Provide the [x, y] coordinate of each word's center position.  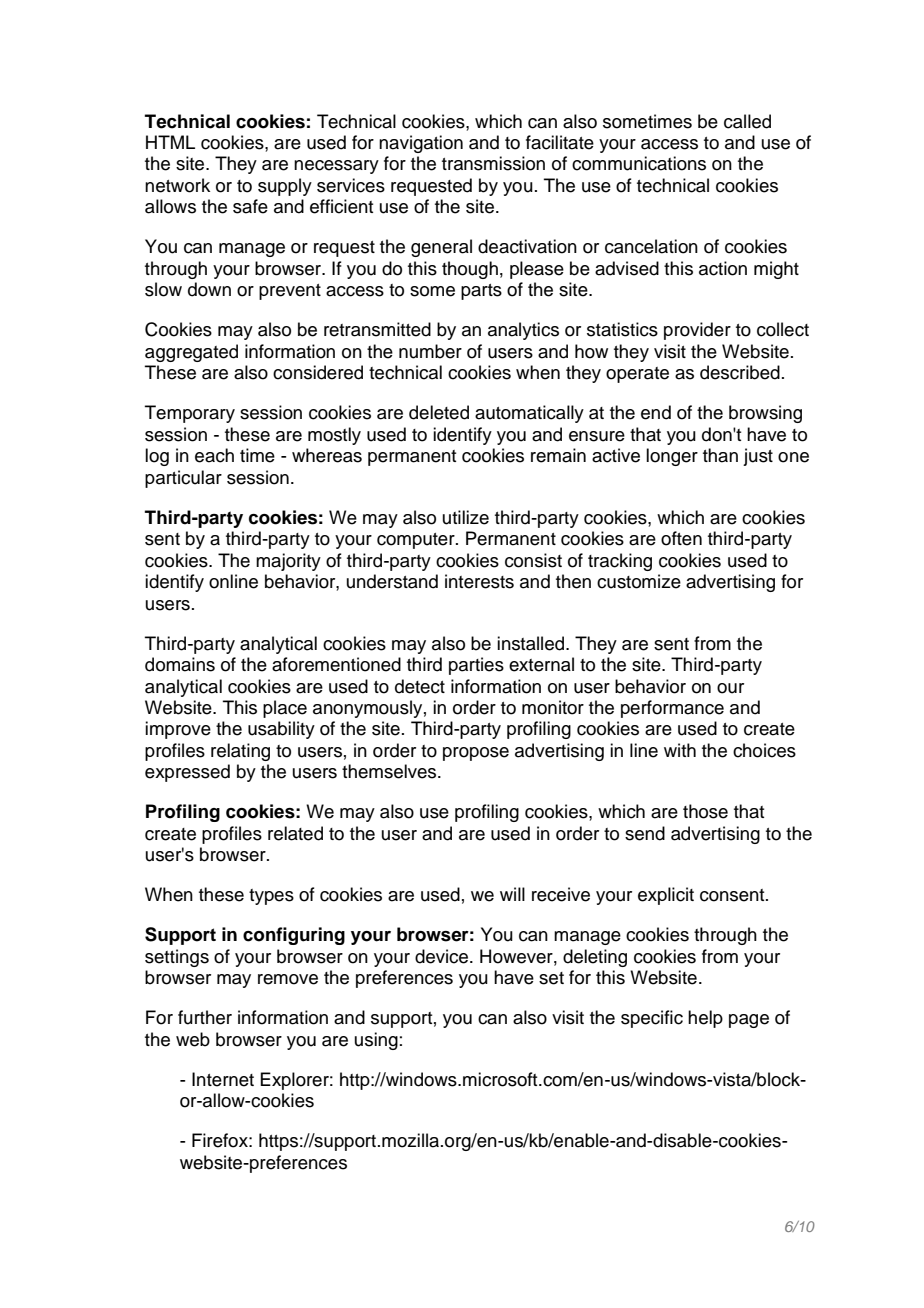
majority [288, 562]
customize [639, 581]
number [430, 351]
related [295, 833]
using [376, 1041]
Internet [223, 1079]
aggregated [191, 353]
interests [479, 581]
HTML [170, 142]
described [740, 372]
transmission [493, 163]
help [705, 1019]
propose [476, 754]
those [705, 811]
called [747, 121]
